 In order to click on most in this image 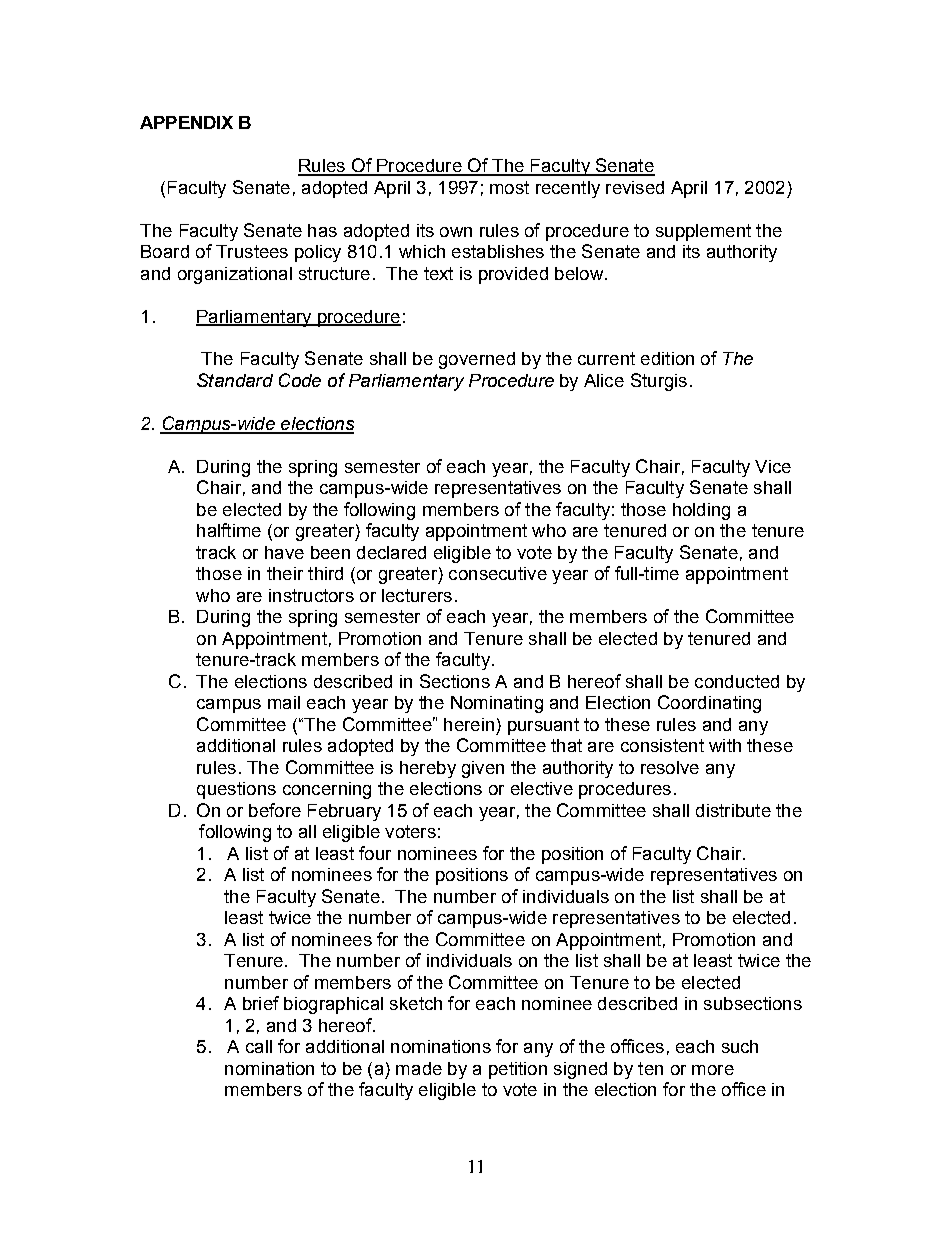, I will do `click(509, 187)`.
